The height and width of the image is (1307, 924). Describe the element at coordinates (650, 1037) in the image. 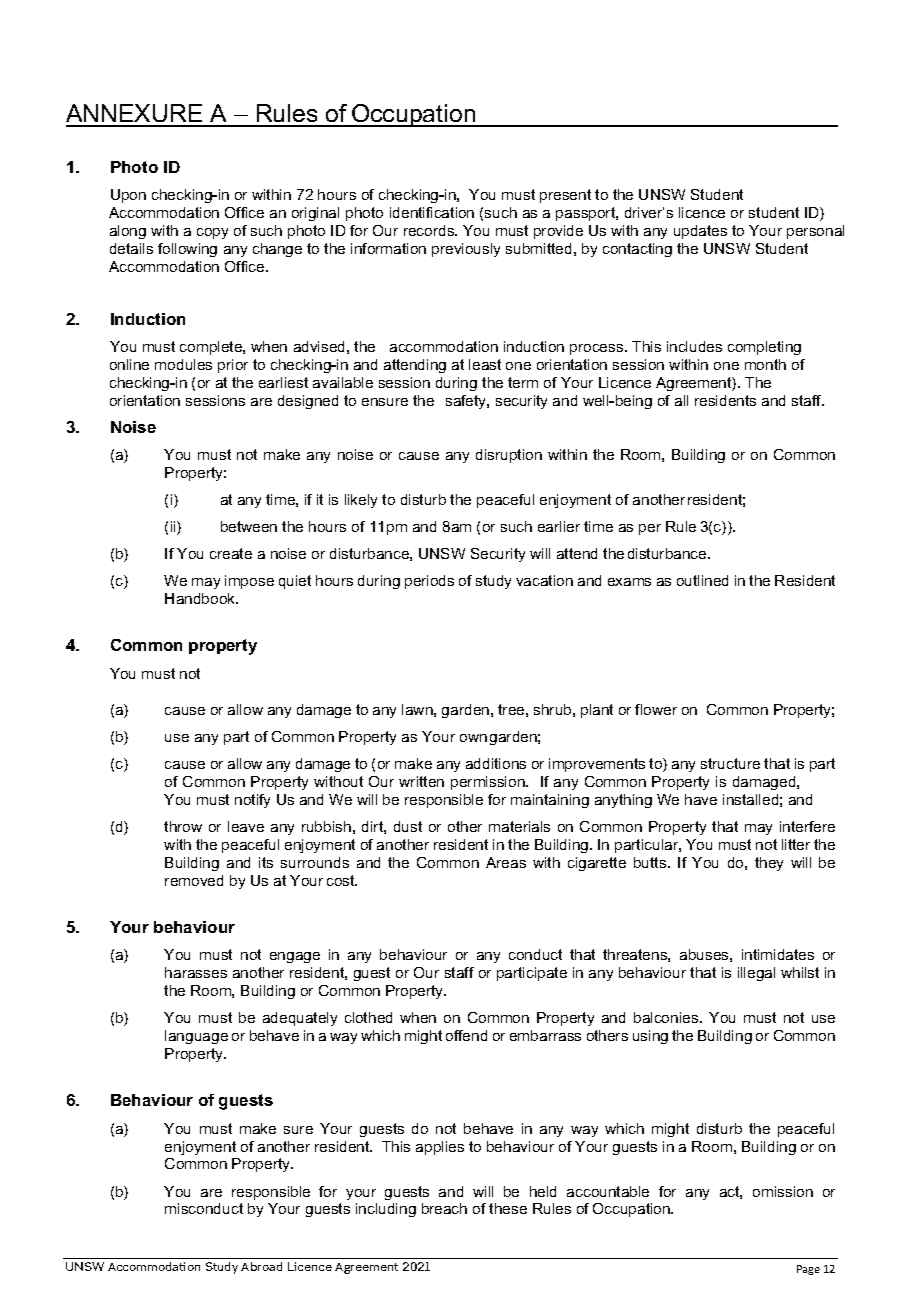

I see `using` at that location.
